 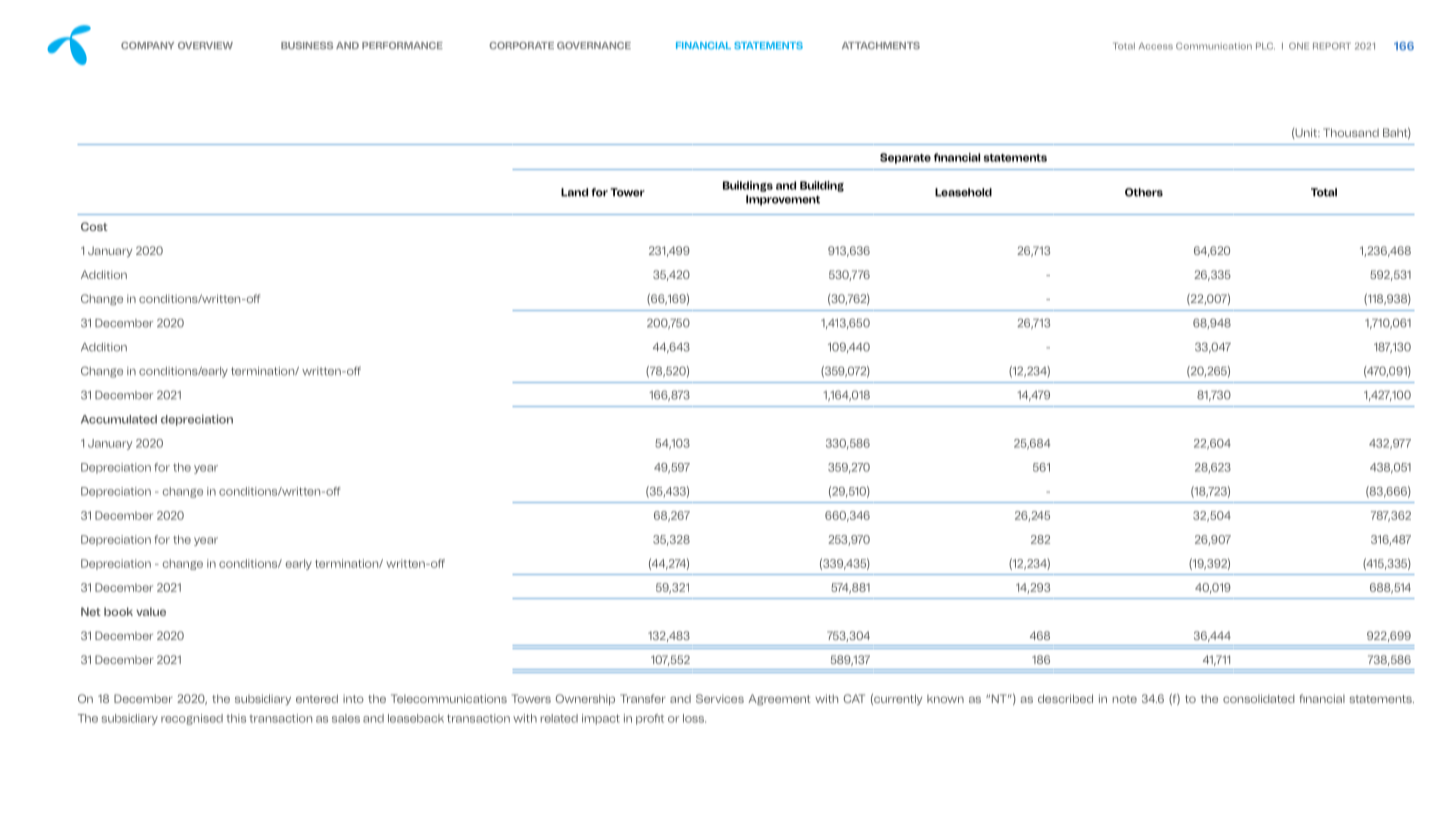 I want to click on OVERVIEW, so click(x=205, y=45).
